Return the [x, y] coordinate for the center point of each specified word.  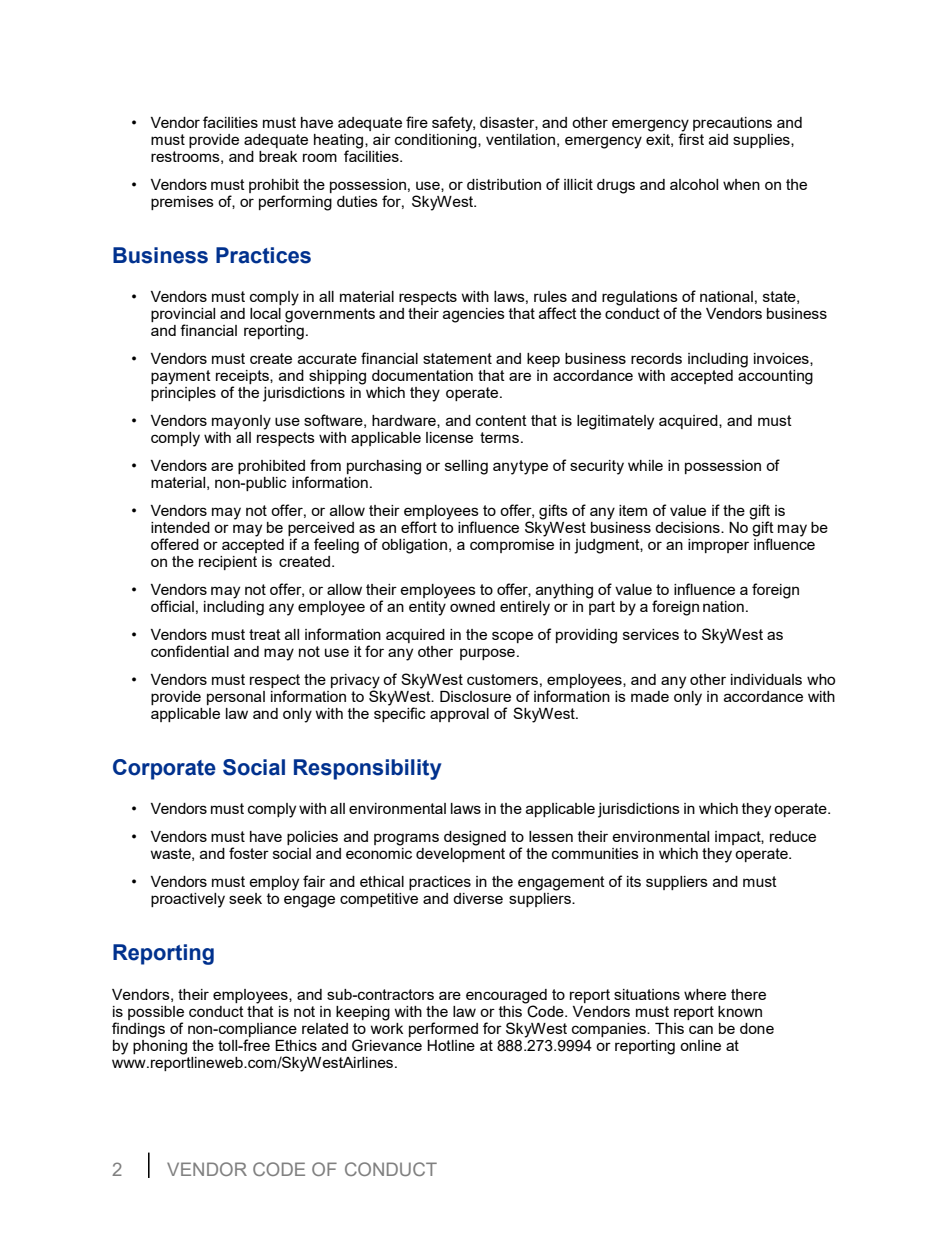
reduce [793, 836]
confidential [190, 651]
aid [718, 139]
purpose [487, 654]
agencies [474, 315]
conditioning [437, 140]
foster [249, 853]
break [278, 156]
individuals [766, 679]
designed [475, 838]
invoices [782, 359]
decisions [688, 527]
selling [466, 467]
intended [180, 527]
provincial [183, 316]
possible [156, 1013]
